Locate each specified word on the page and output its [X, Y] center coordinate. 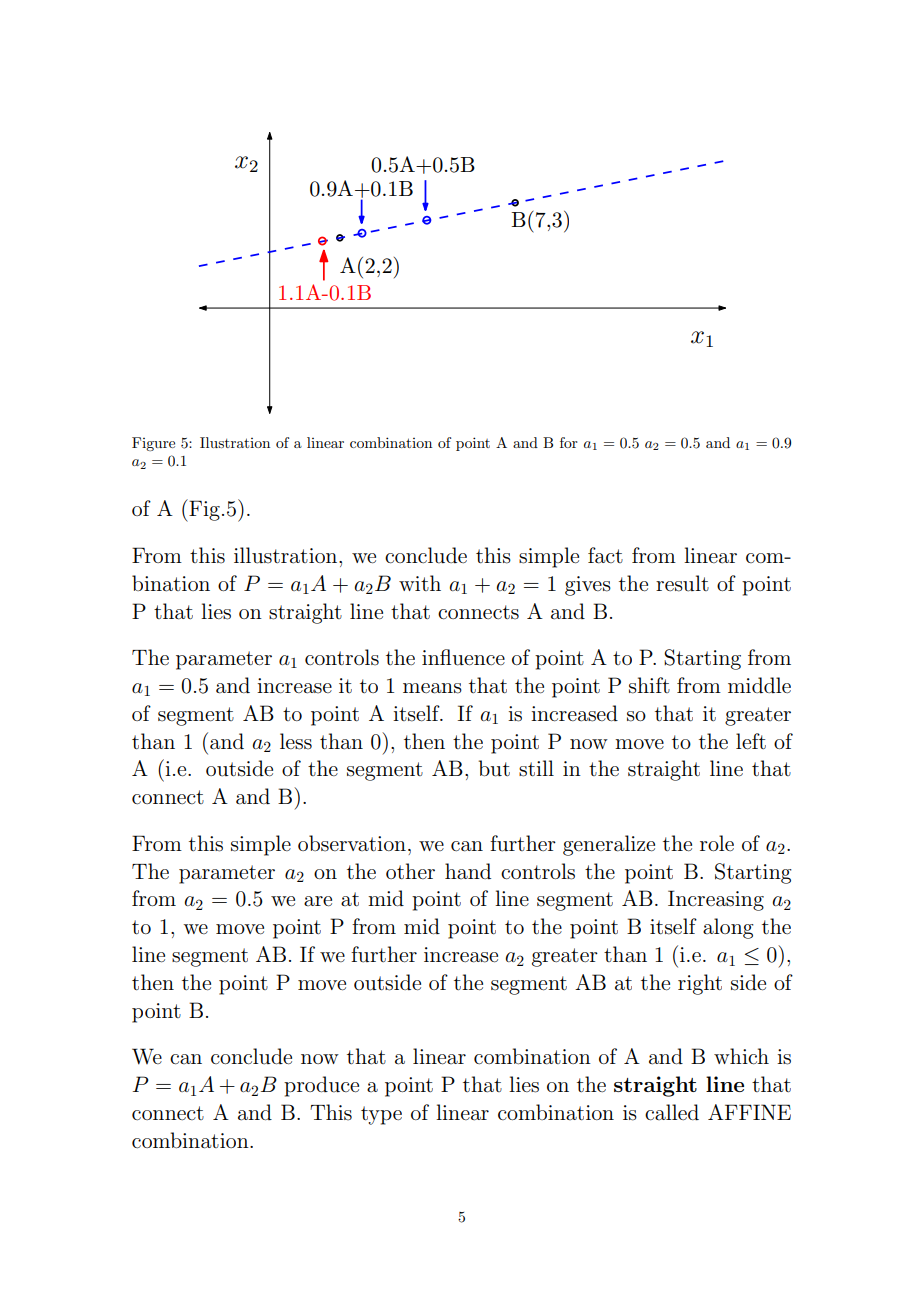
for [569, 442]
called [672, 1112]
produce [321, 1086]
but [494, 768]
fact [605, 555]
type [381, 1115]
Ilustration [235, 442]
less [296, 741]
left [751, 741]
